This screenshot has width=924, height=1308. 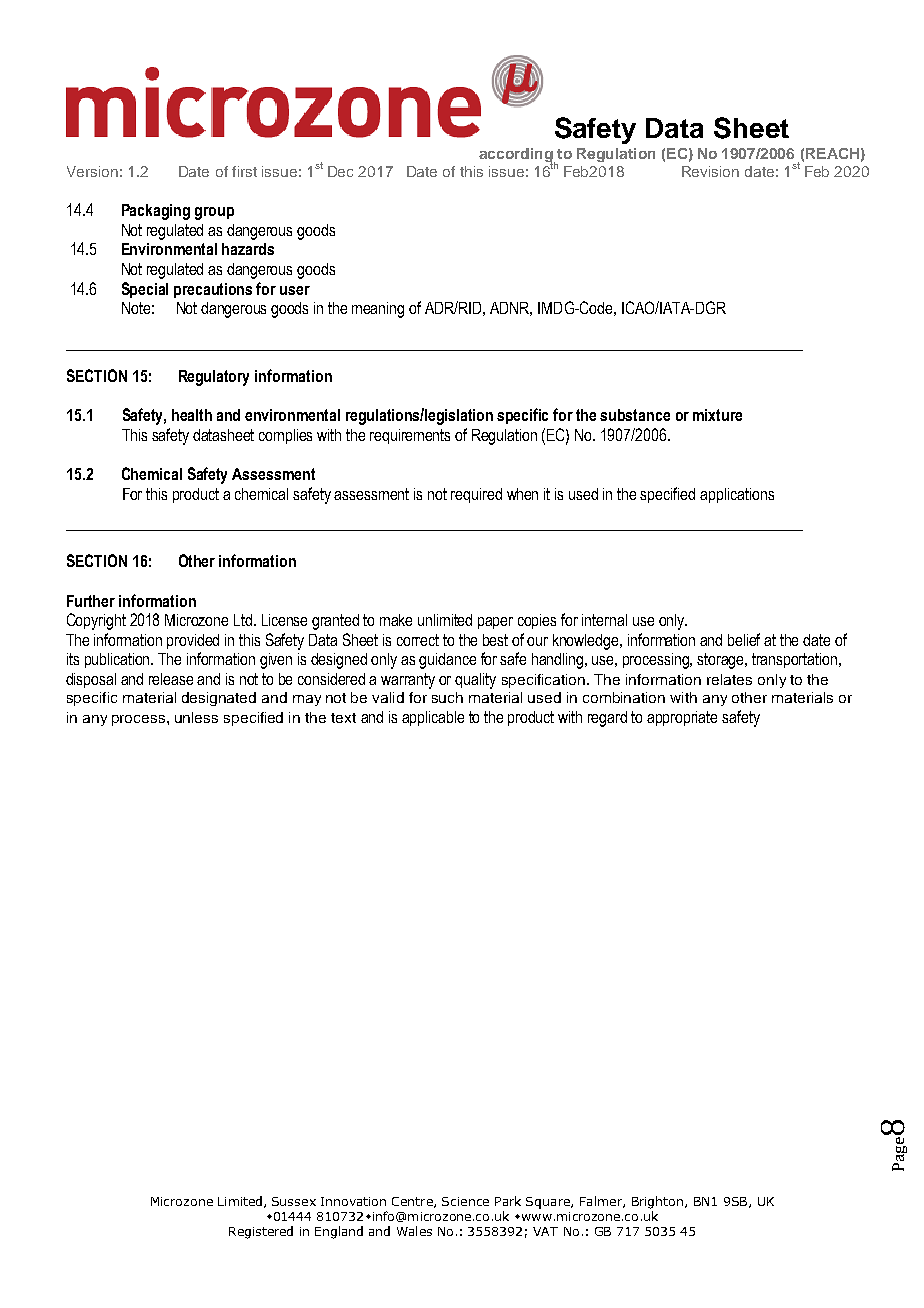 What do you see at coordinates (196, 717) in the screenshot?
I see `unless` at bounding box center [196, 717].
